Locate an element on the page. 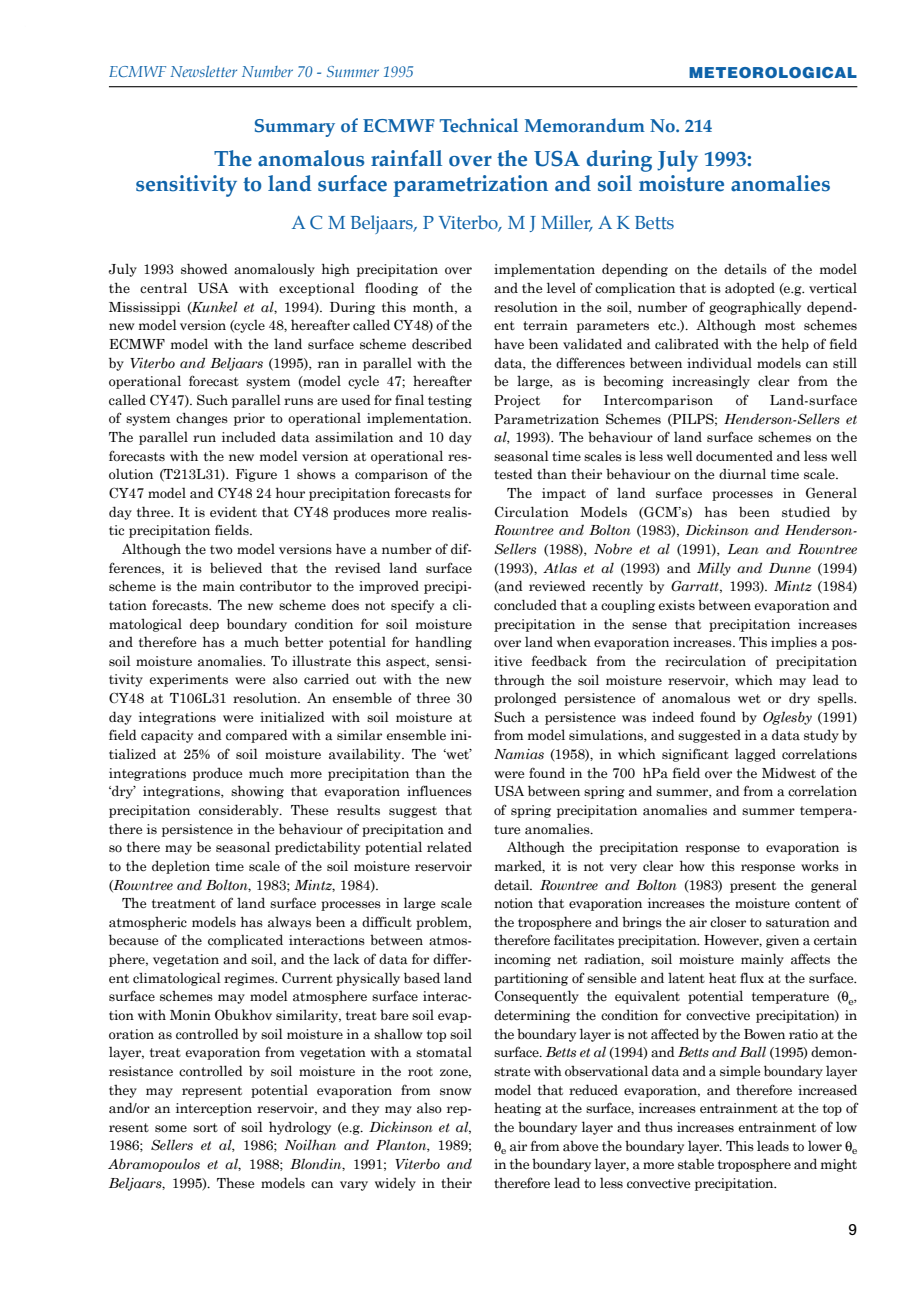 The width and height of the page is (924, 1308). Newsletter is located at coordinates (203, 71).
